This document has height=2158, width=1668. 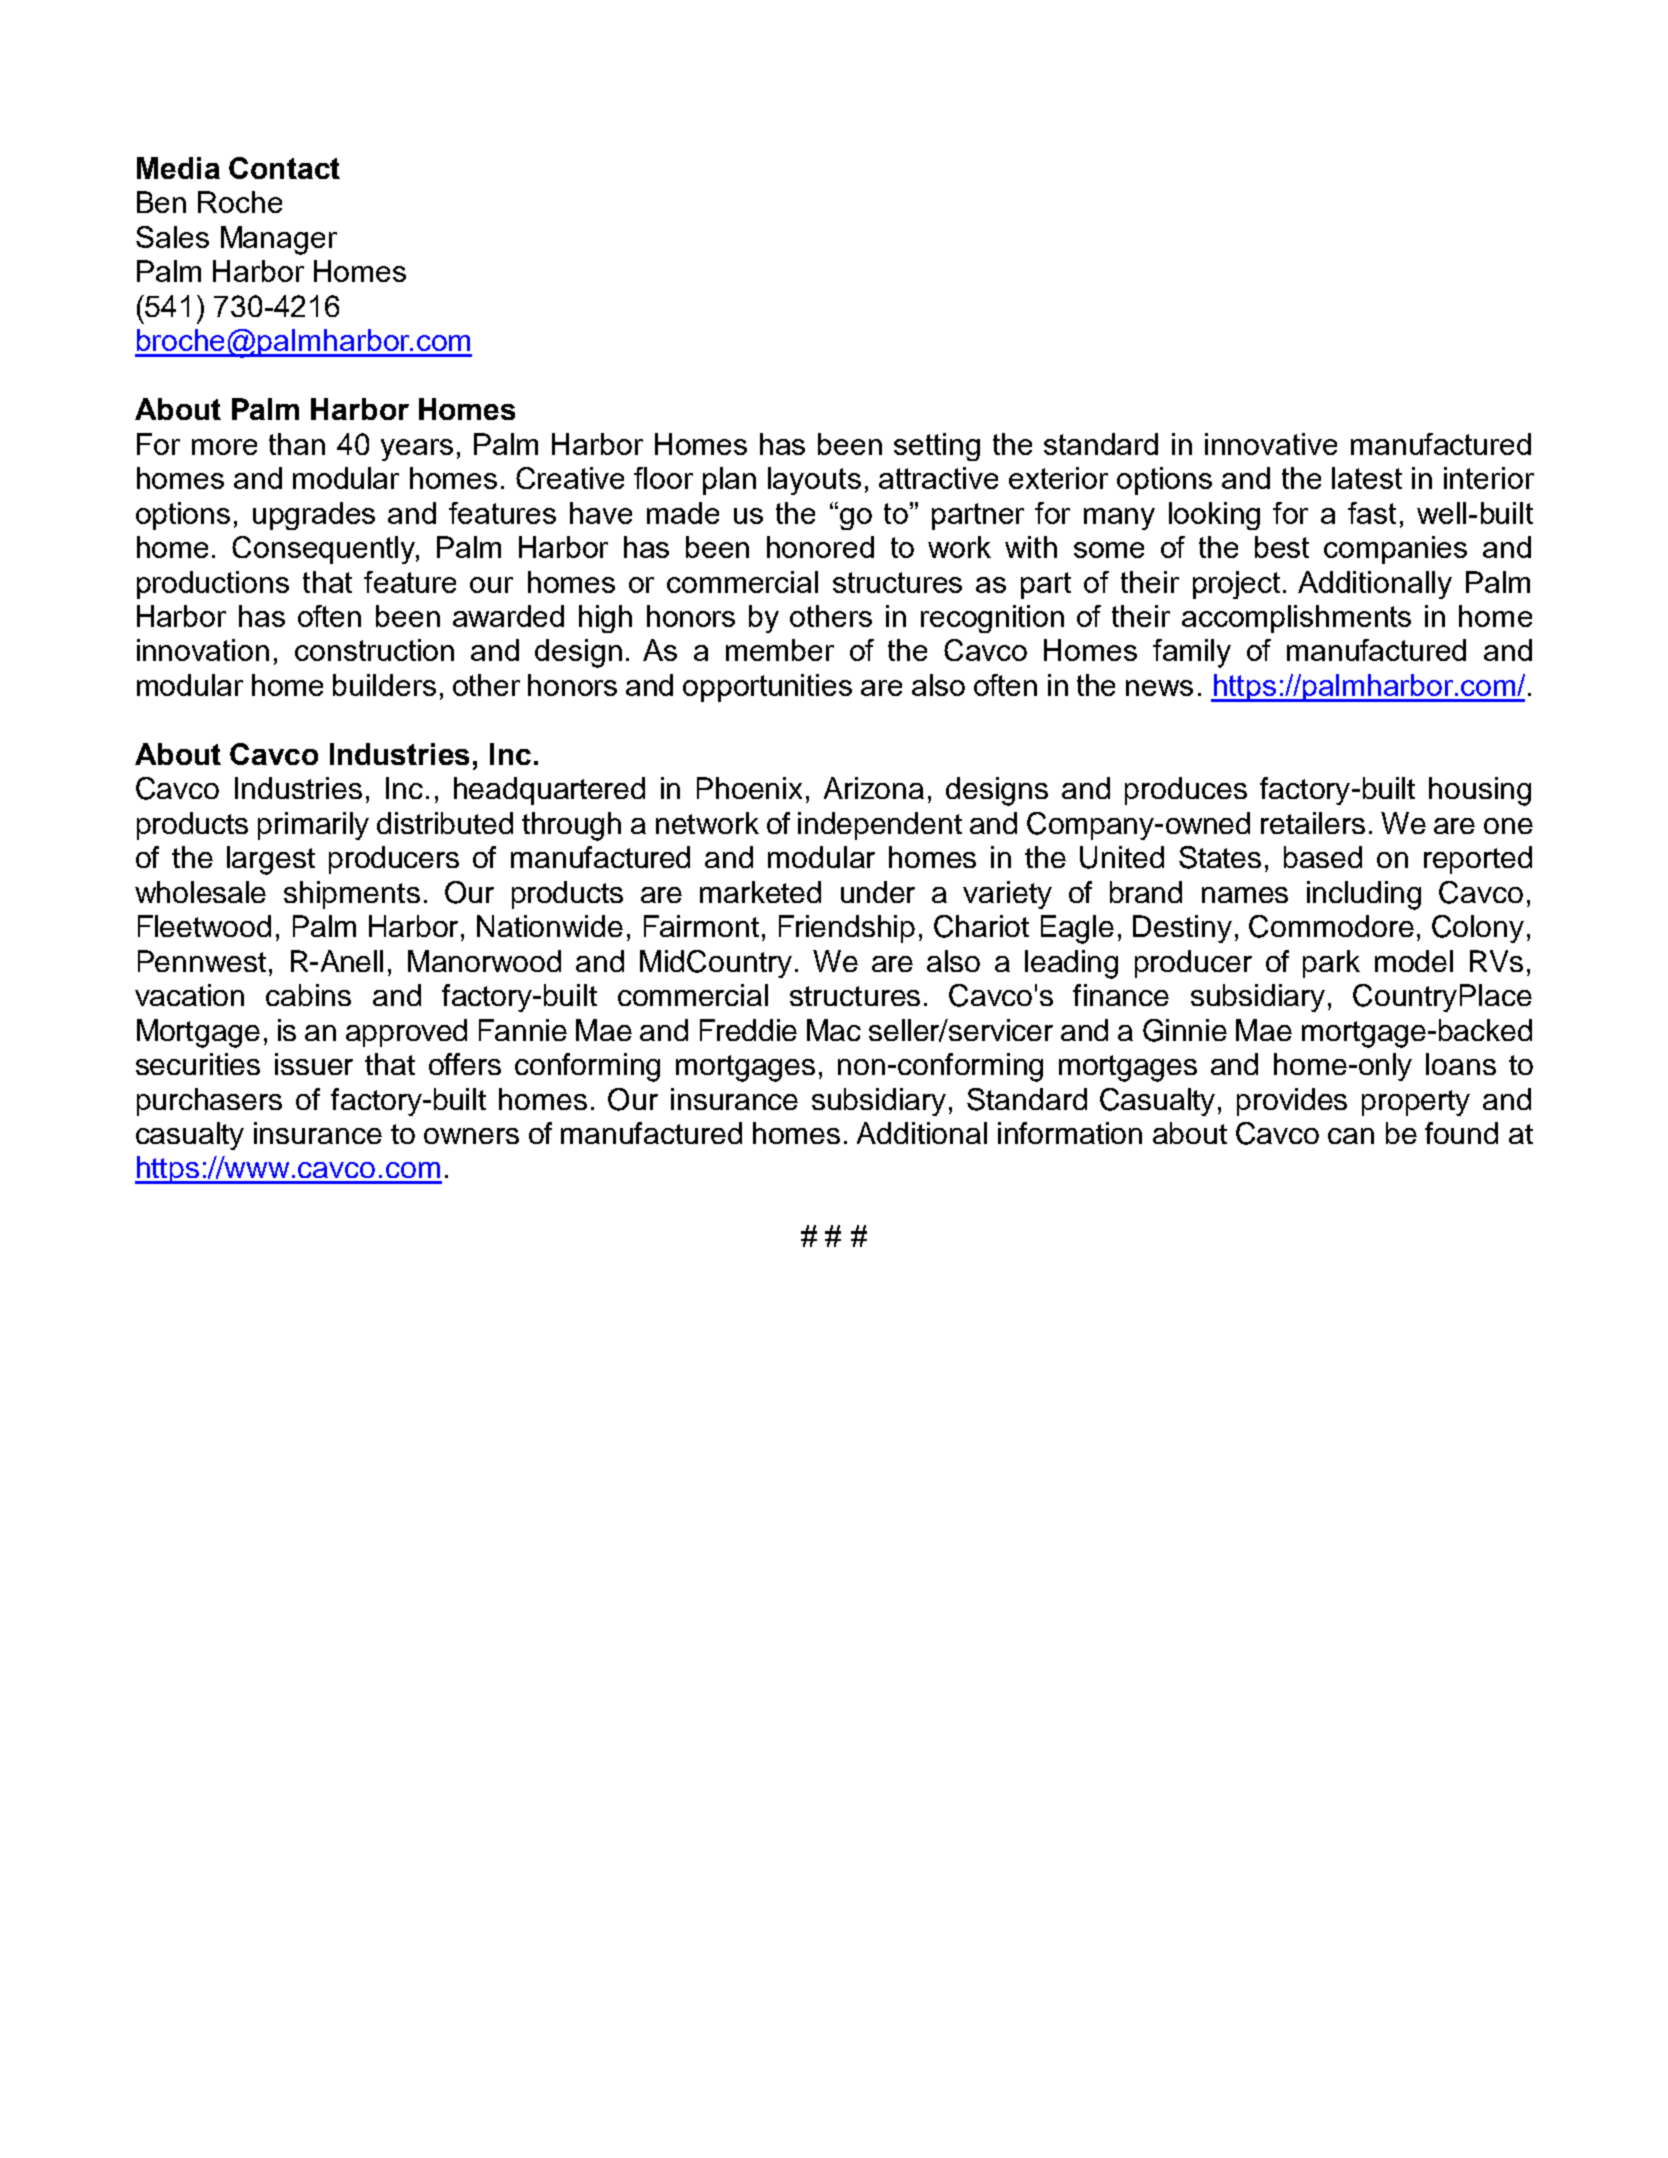 I want to click on accomplishments, so click(x=1296, y=619).
